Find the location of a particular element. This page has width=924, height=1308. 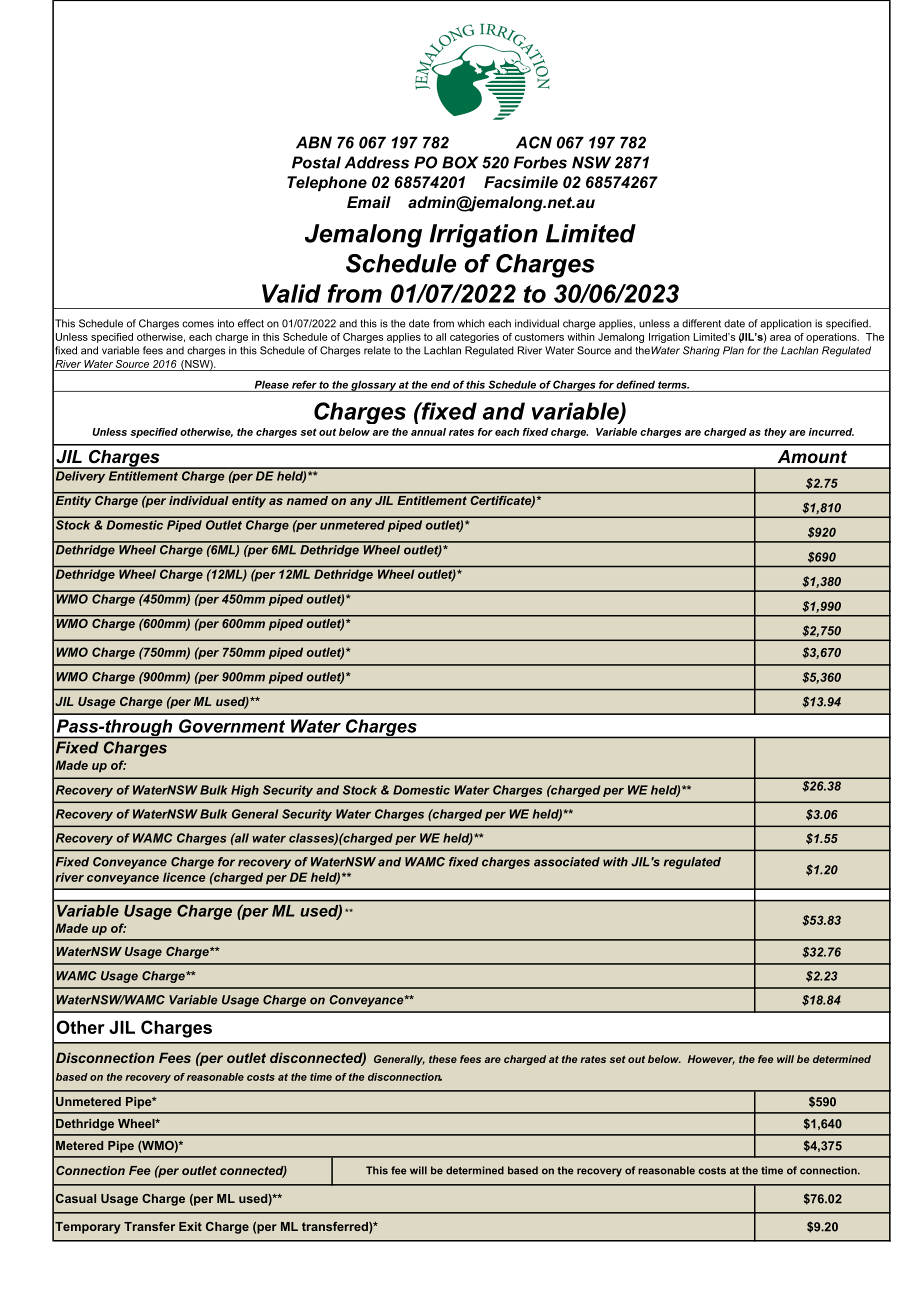

application is located at coordinates (786, 324).
